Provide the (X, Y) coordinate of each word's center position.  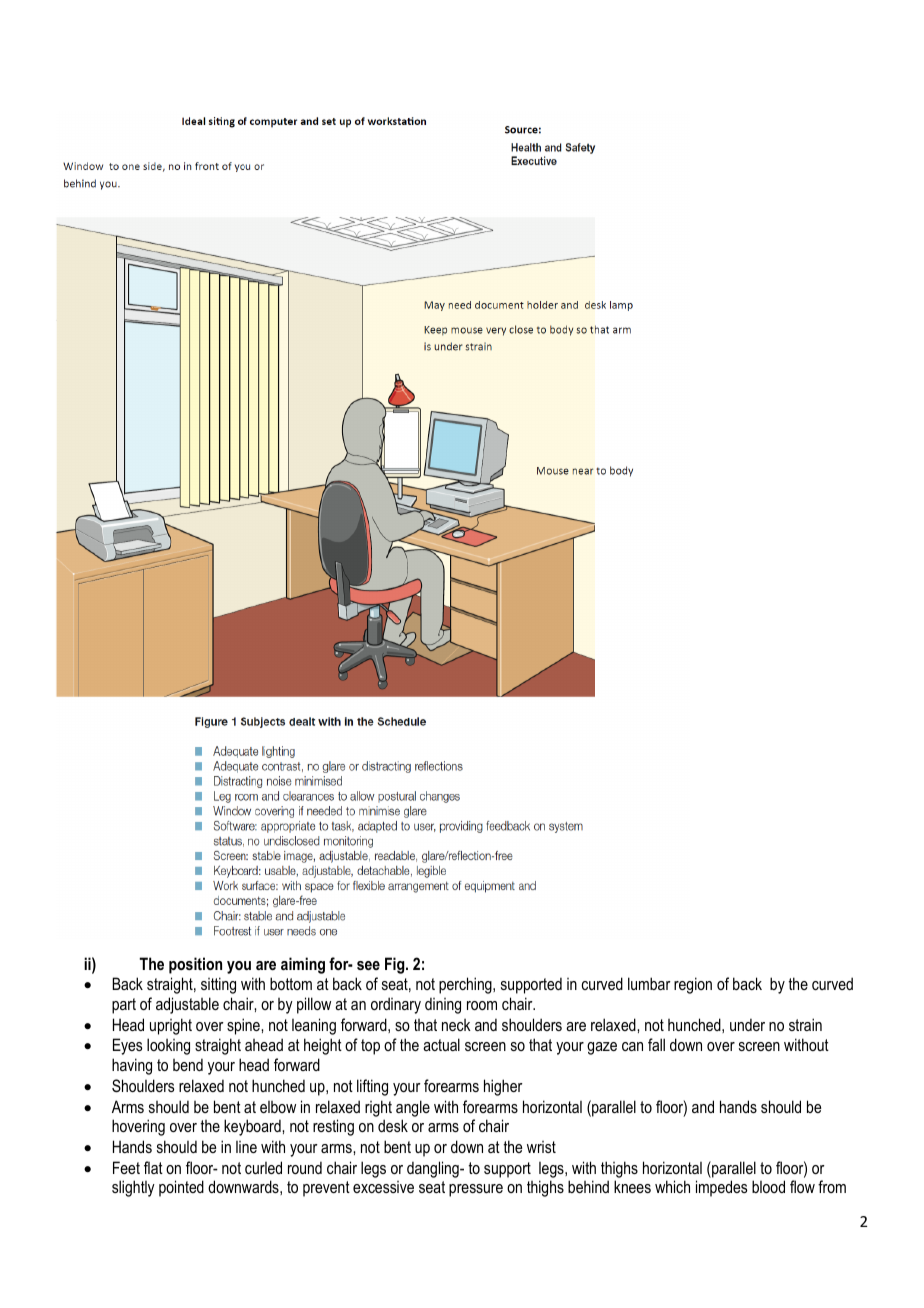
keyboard (253, 1127)
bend (188, 1064)
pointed (181, 1188)
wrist (541, 1147)
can (632, 1046)
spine (244, 1026)
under (747, 1024)
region (693, 985)
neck (456, 1025)
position (195, 965)
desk (393, 1125)
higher (503, 1087)
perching (466, 985)
